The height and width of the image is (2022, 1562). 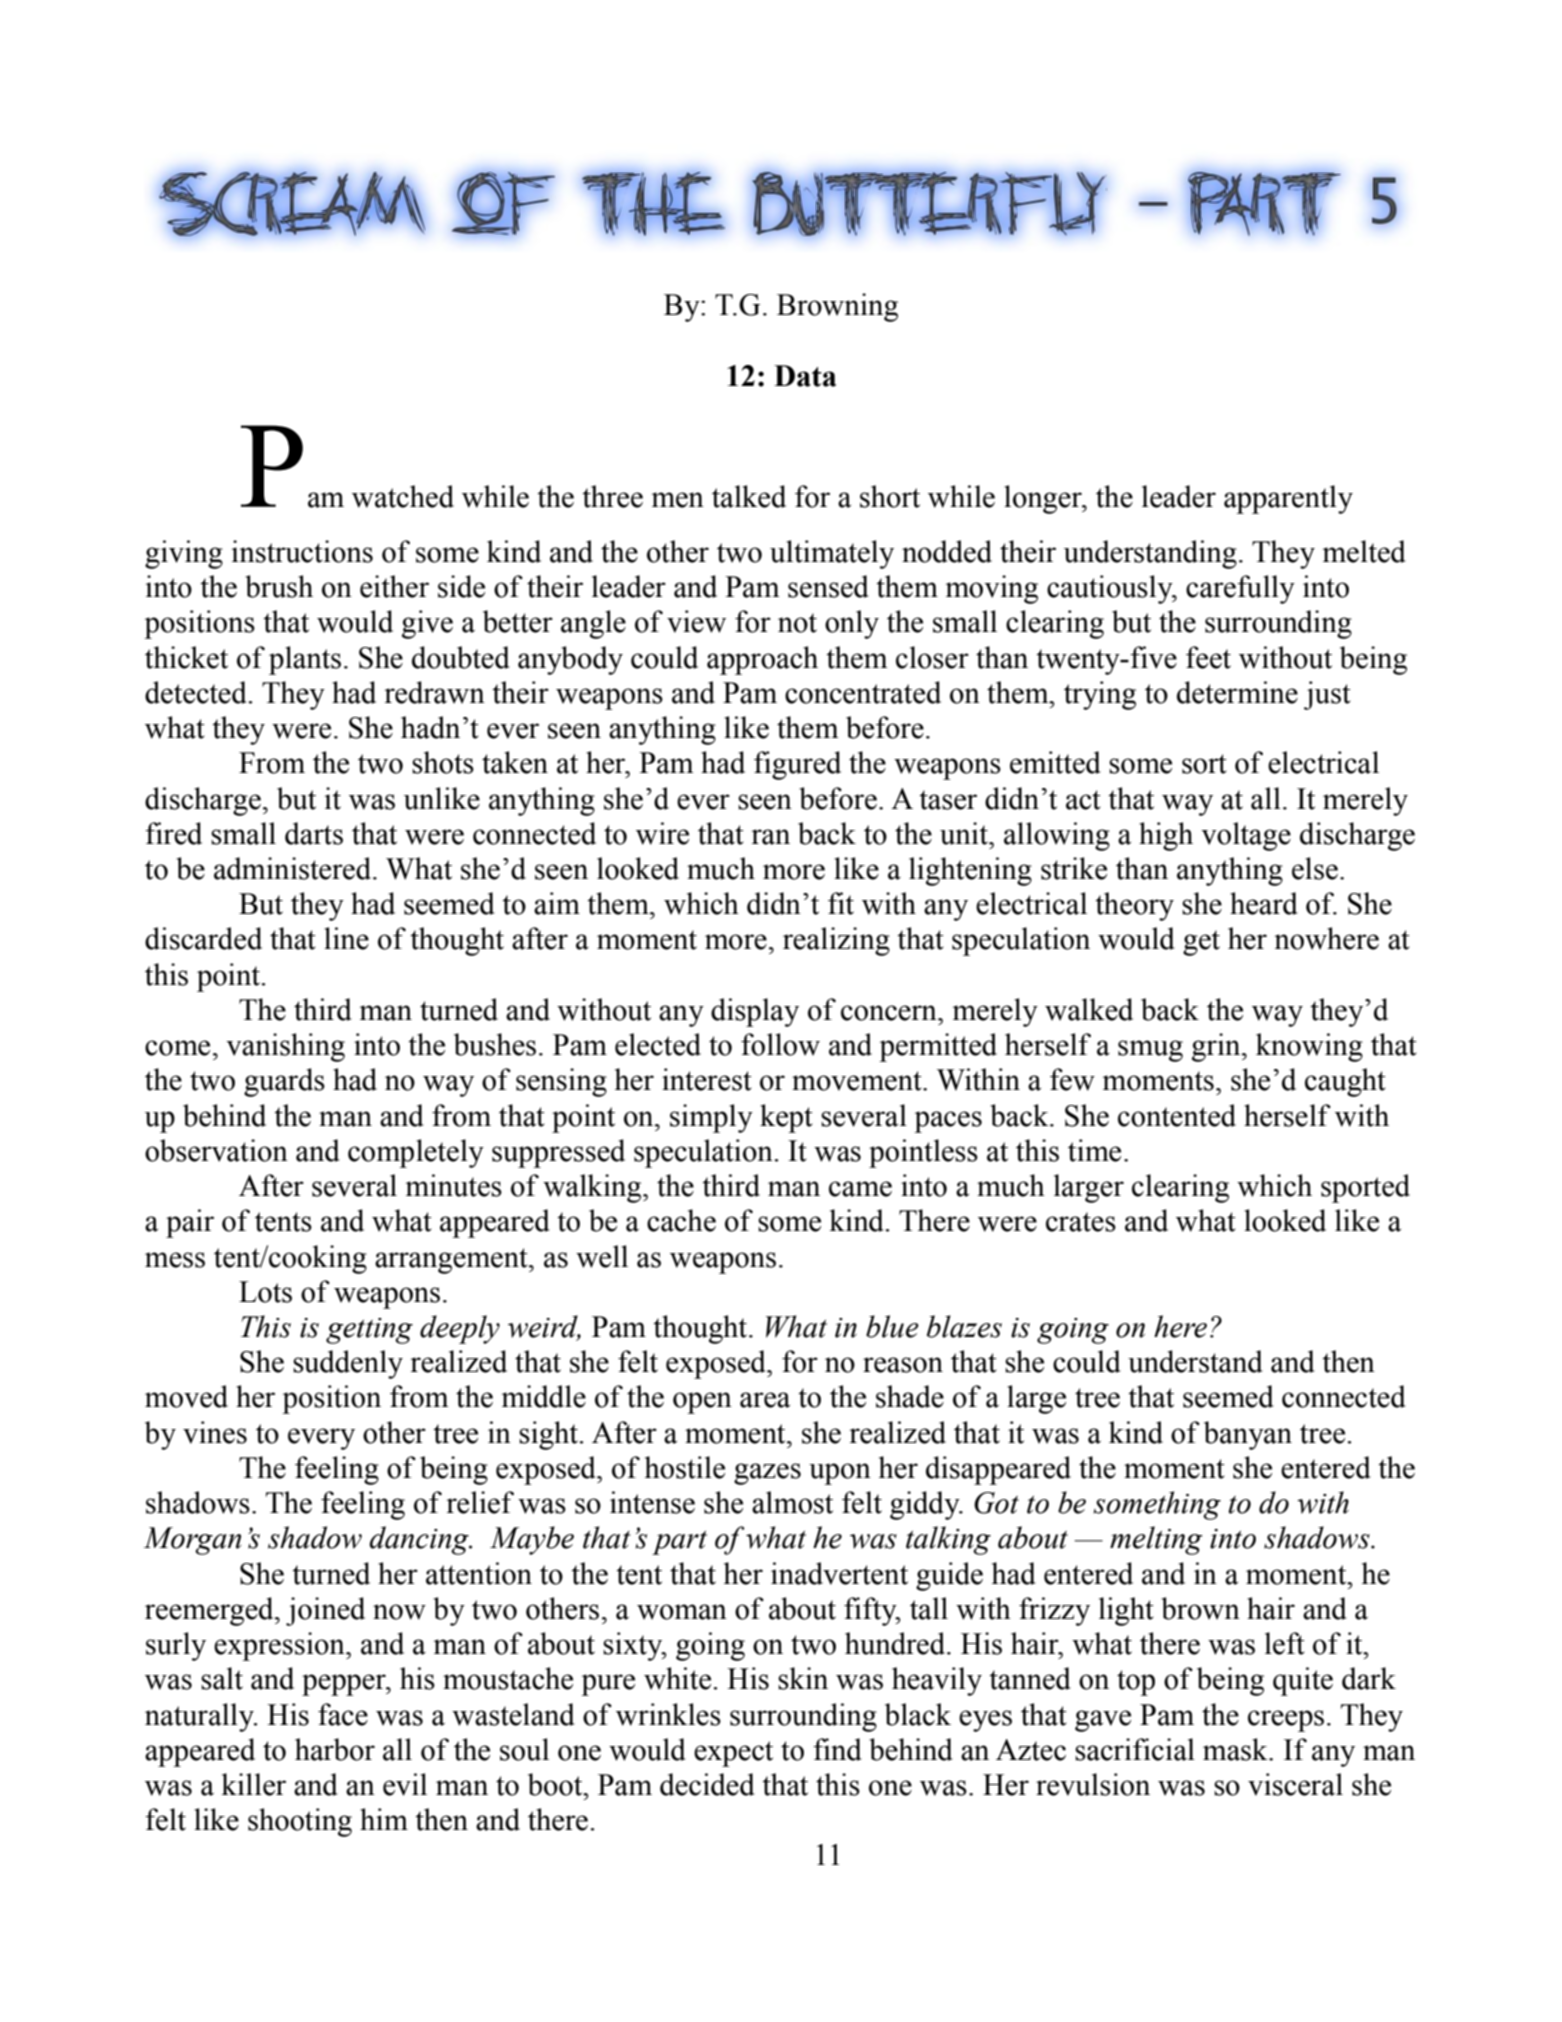 What do you see at coordinates (1236, 1749) in the image?
I see `mask` at bounding box center [1236, 1749].
